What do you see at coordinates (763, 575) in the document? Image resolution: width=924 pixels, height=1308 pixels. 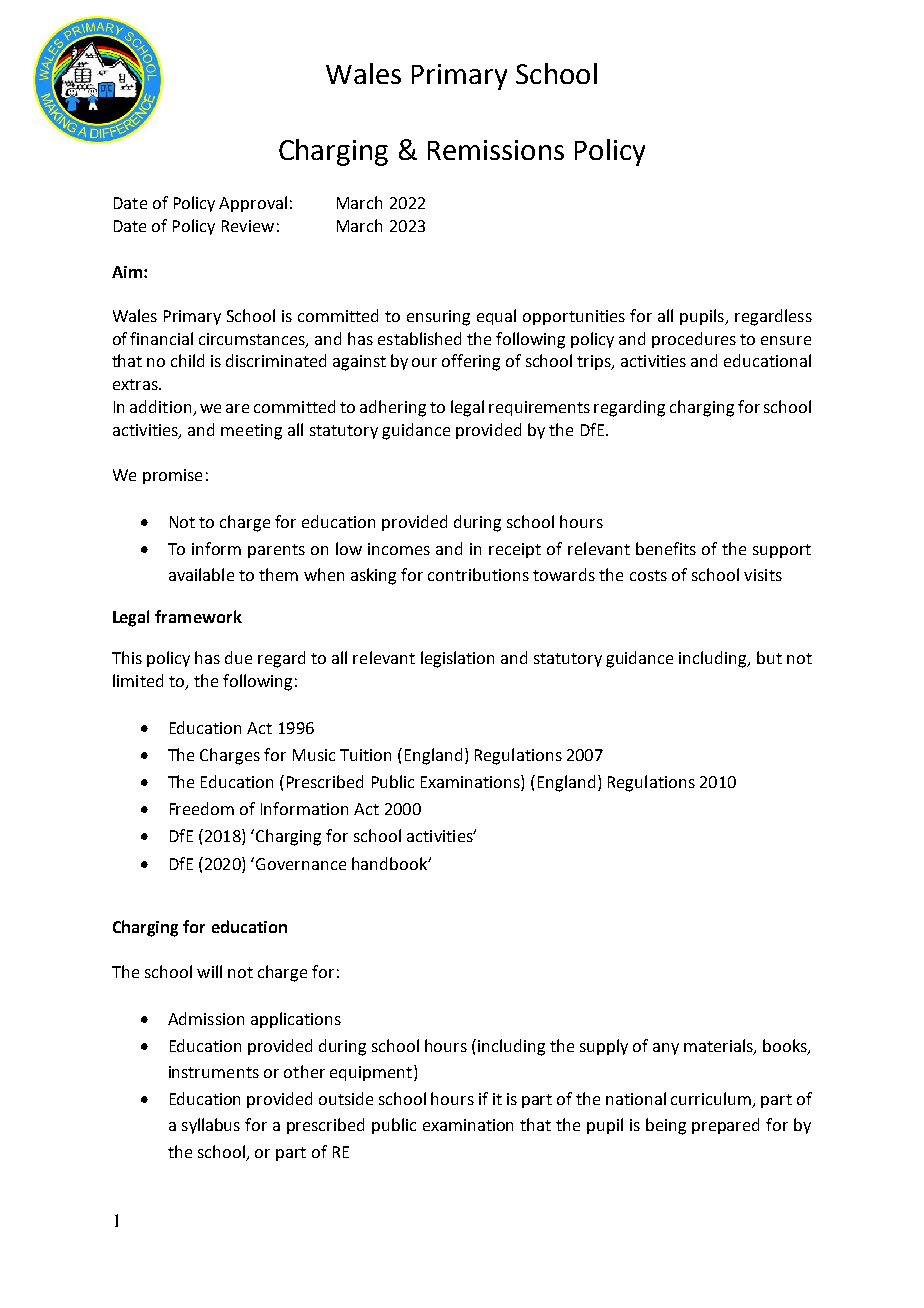 I see `visits` at bounding box center [763, 575].
